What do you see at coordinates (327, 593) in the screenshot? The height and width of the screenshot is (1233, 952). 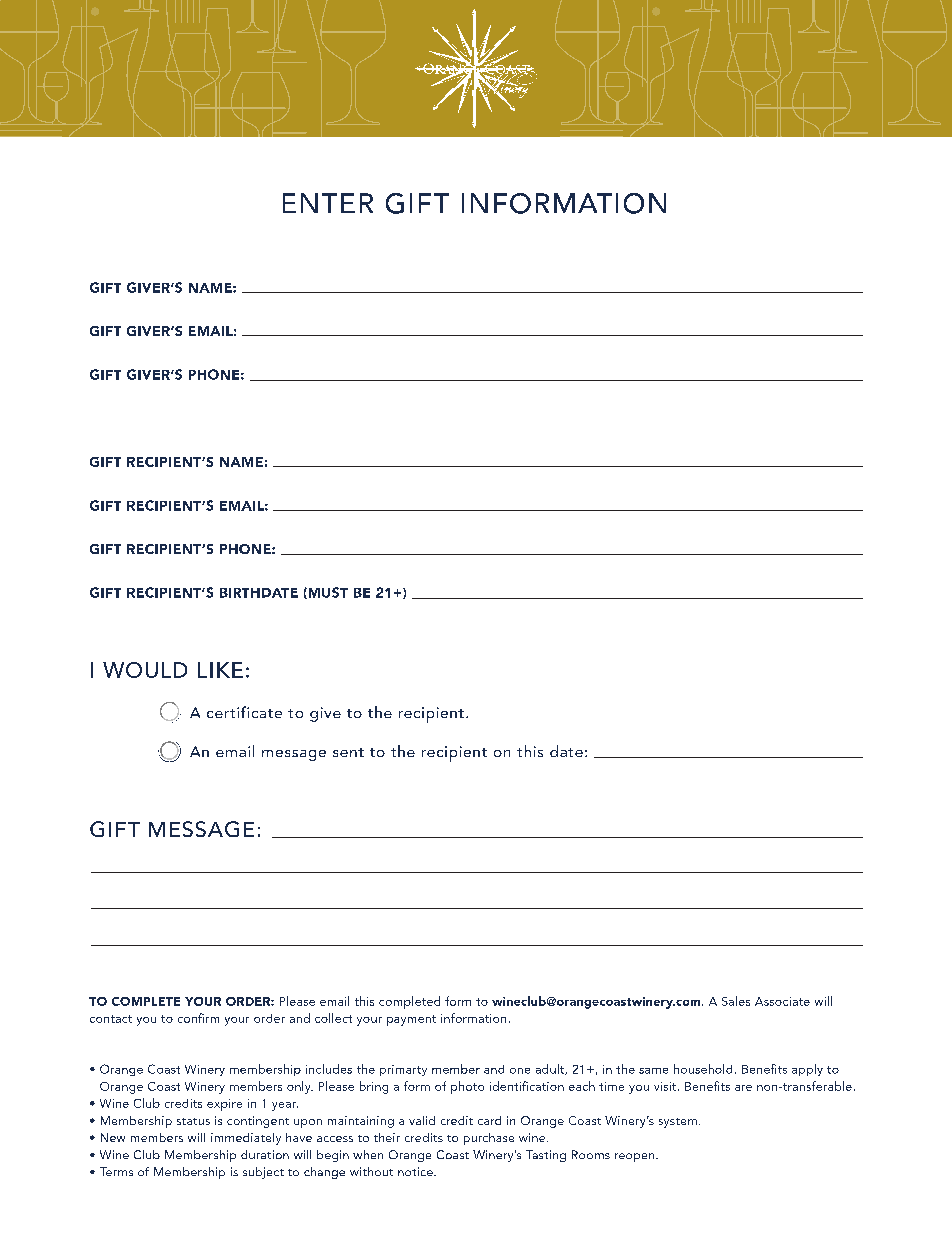 I see `MUST` at bounding box center [327, 593].
